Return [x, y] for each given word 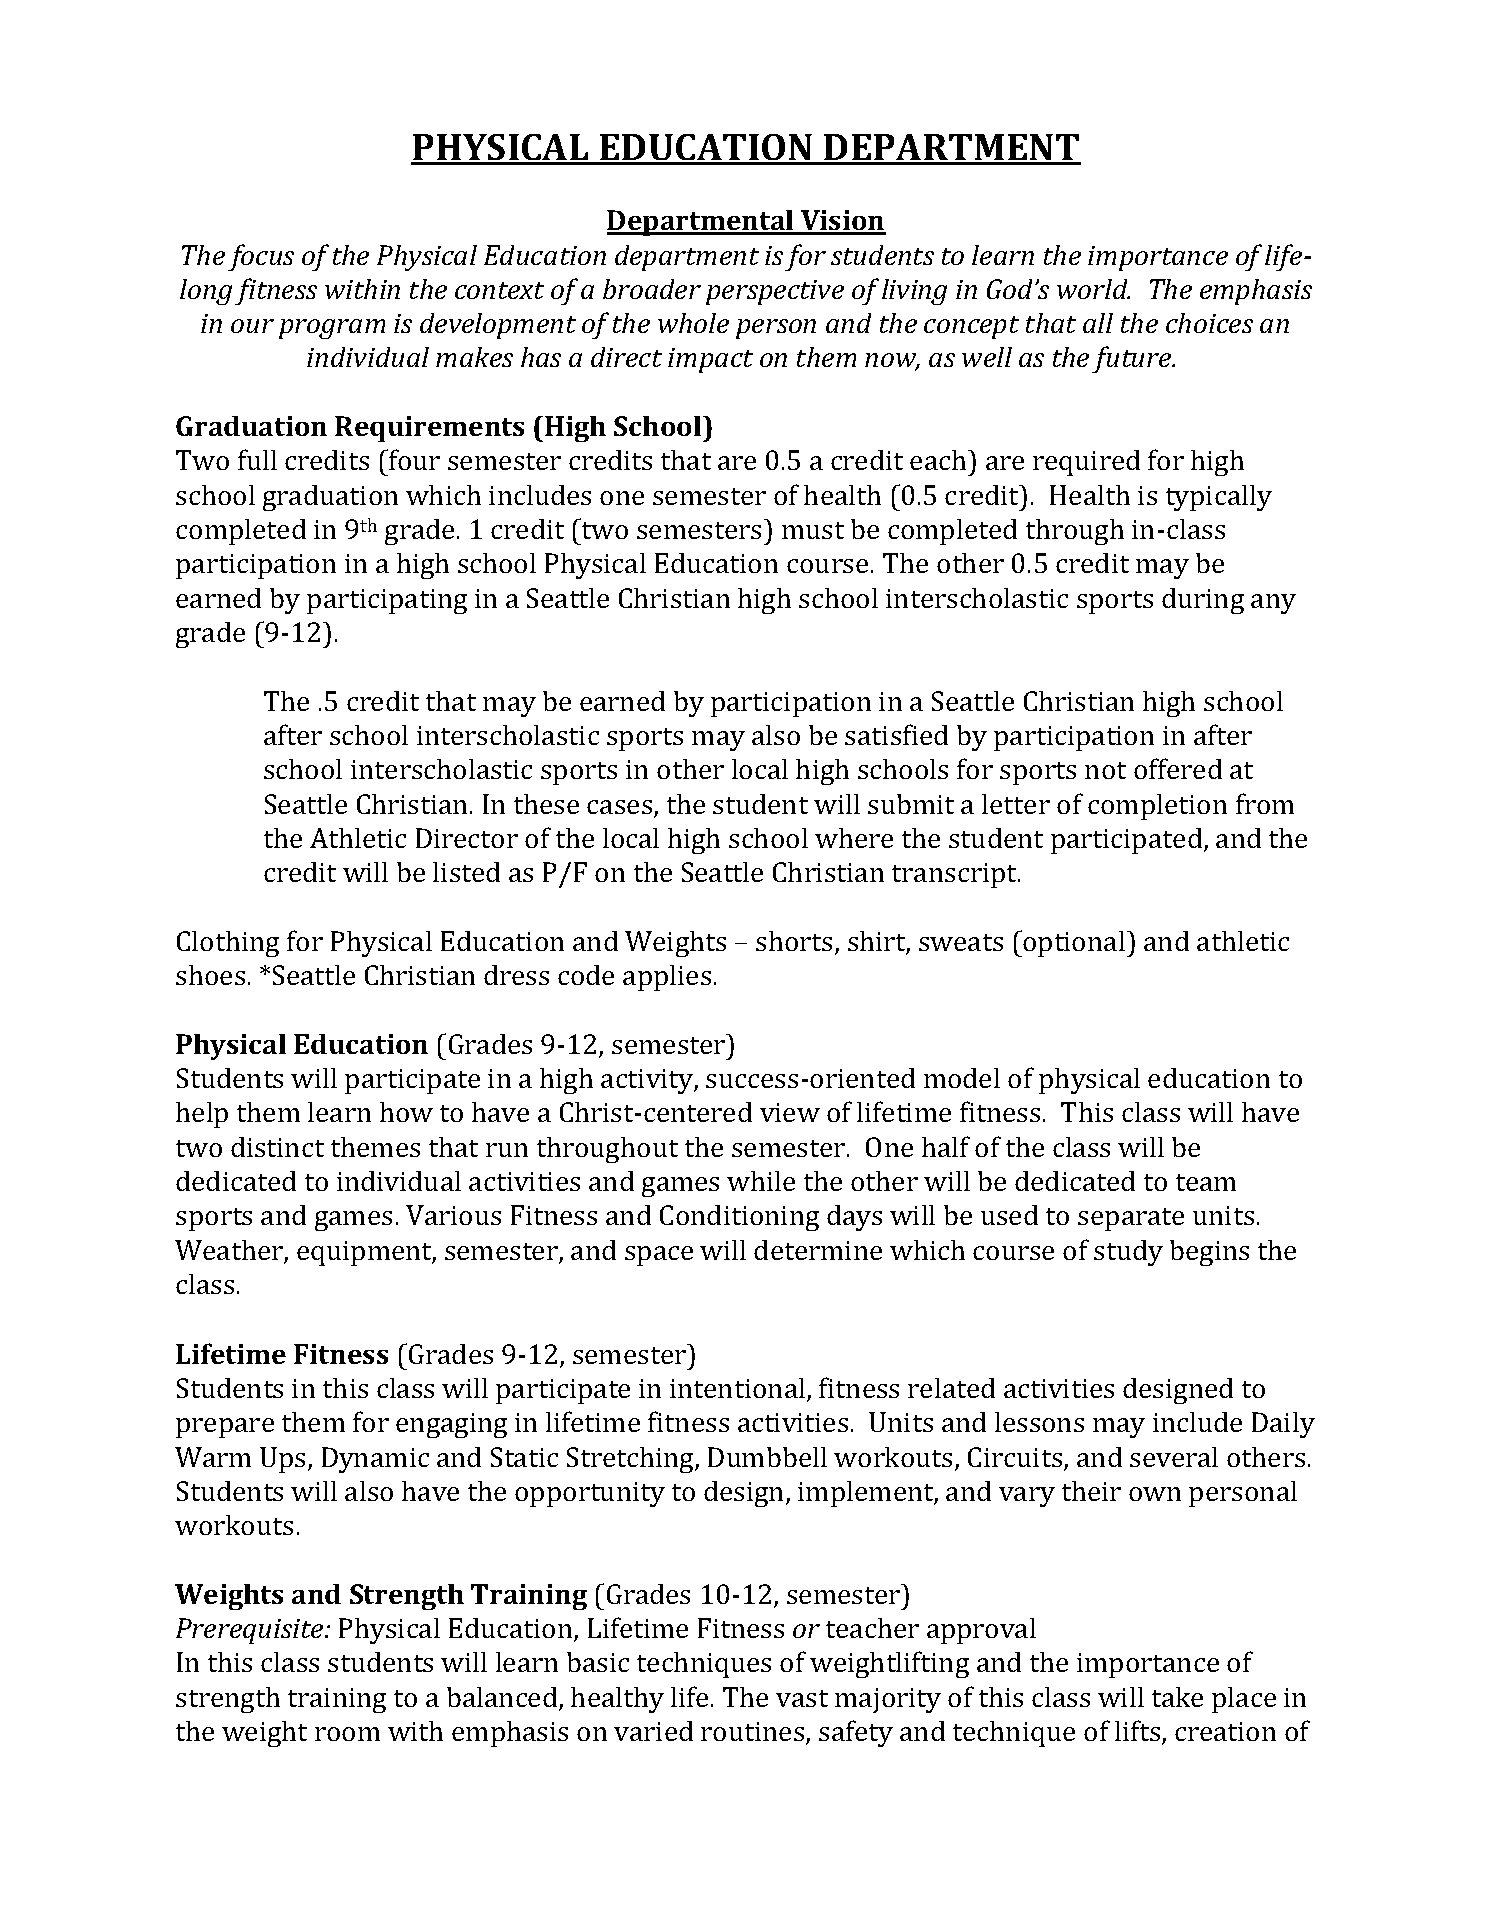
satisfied [896, 734]
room [347, 1734]
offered [1178, 768]
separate [1131, 1219]
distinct [277, 1147]
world [1093, 289]
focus [261, 257]
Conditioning [739, 1218]
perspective [775, 292]
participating [387, 601]
